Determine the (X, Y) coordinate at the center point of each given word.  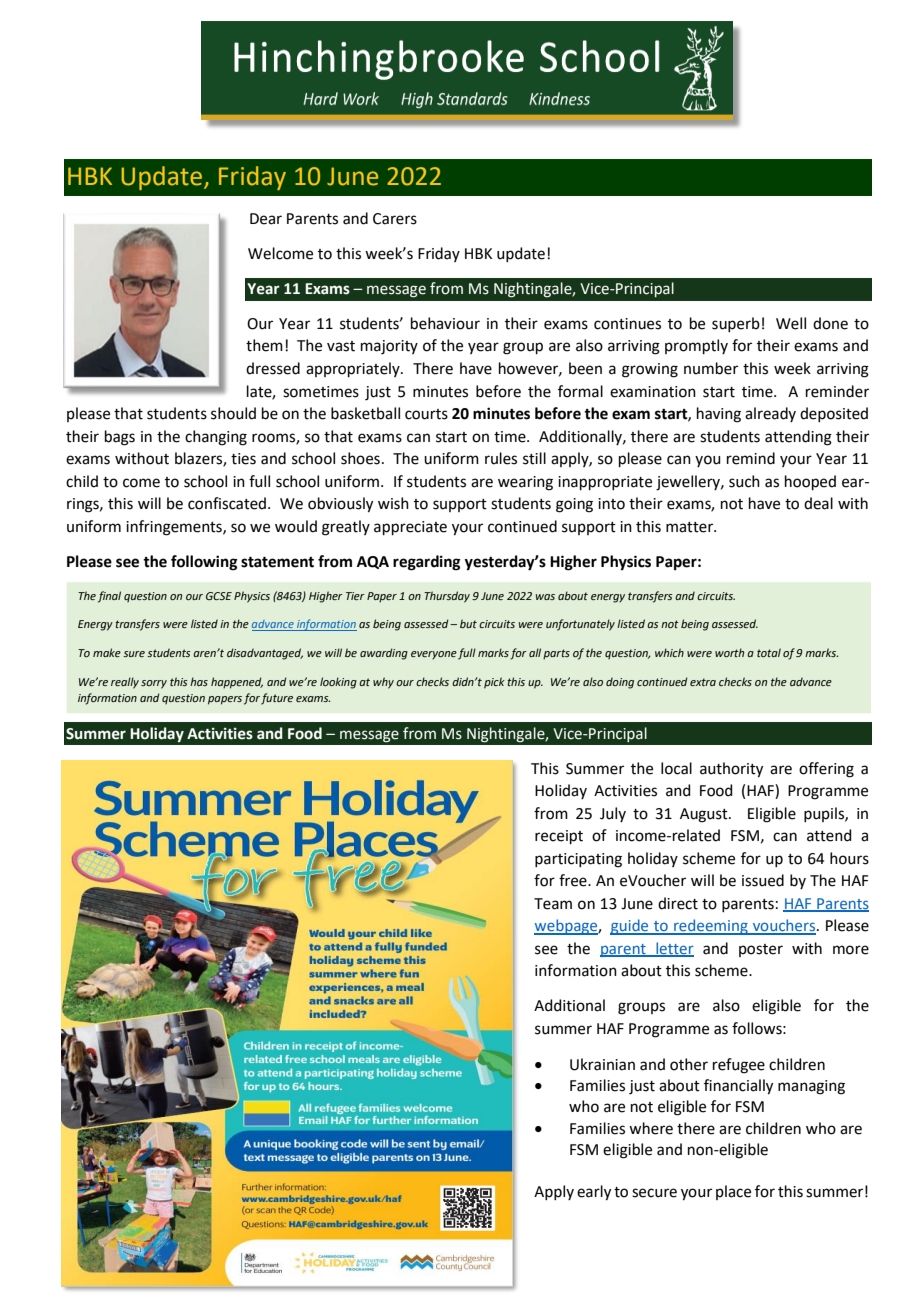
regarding (427, 563)
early (594, 1193)
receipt (559, 837)
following (204, 563)
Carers (395, 219)
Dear (266, 219)
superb (736, 324)
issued (763, 880)
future (277, 699)
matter (691, 527)
